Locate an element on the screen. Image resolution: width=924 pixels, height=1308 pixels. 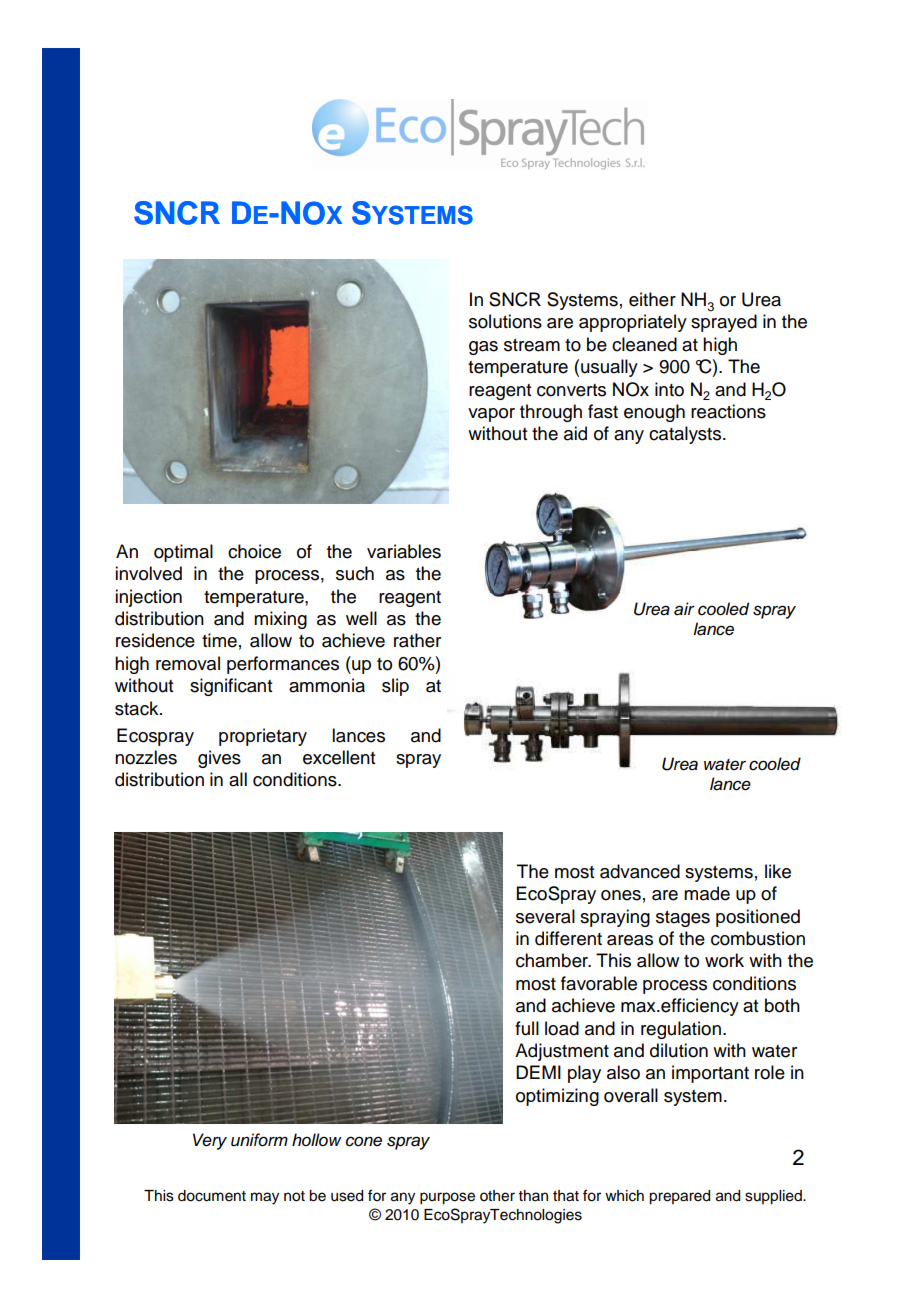
advanced is located at coordinates (640, 871).
